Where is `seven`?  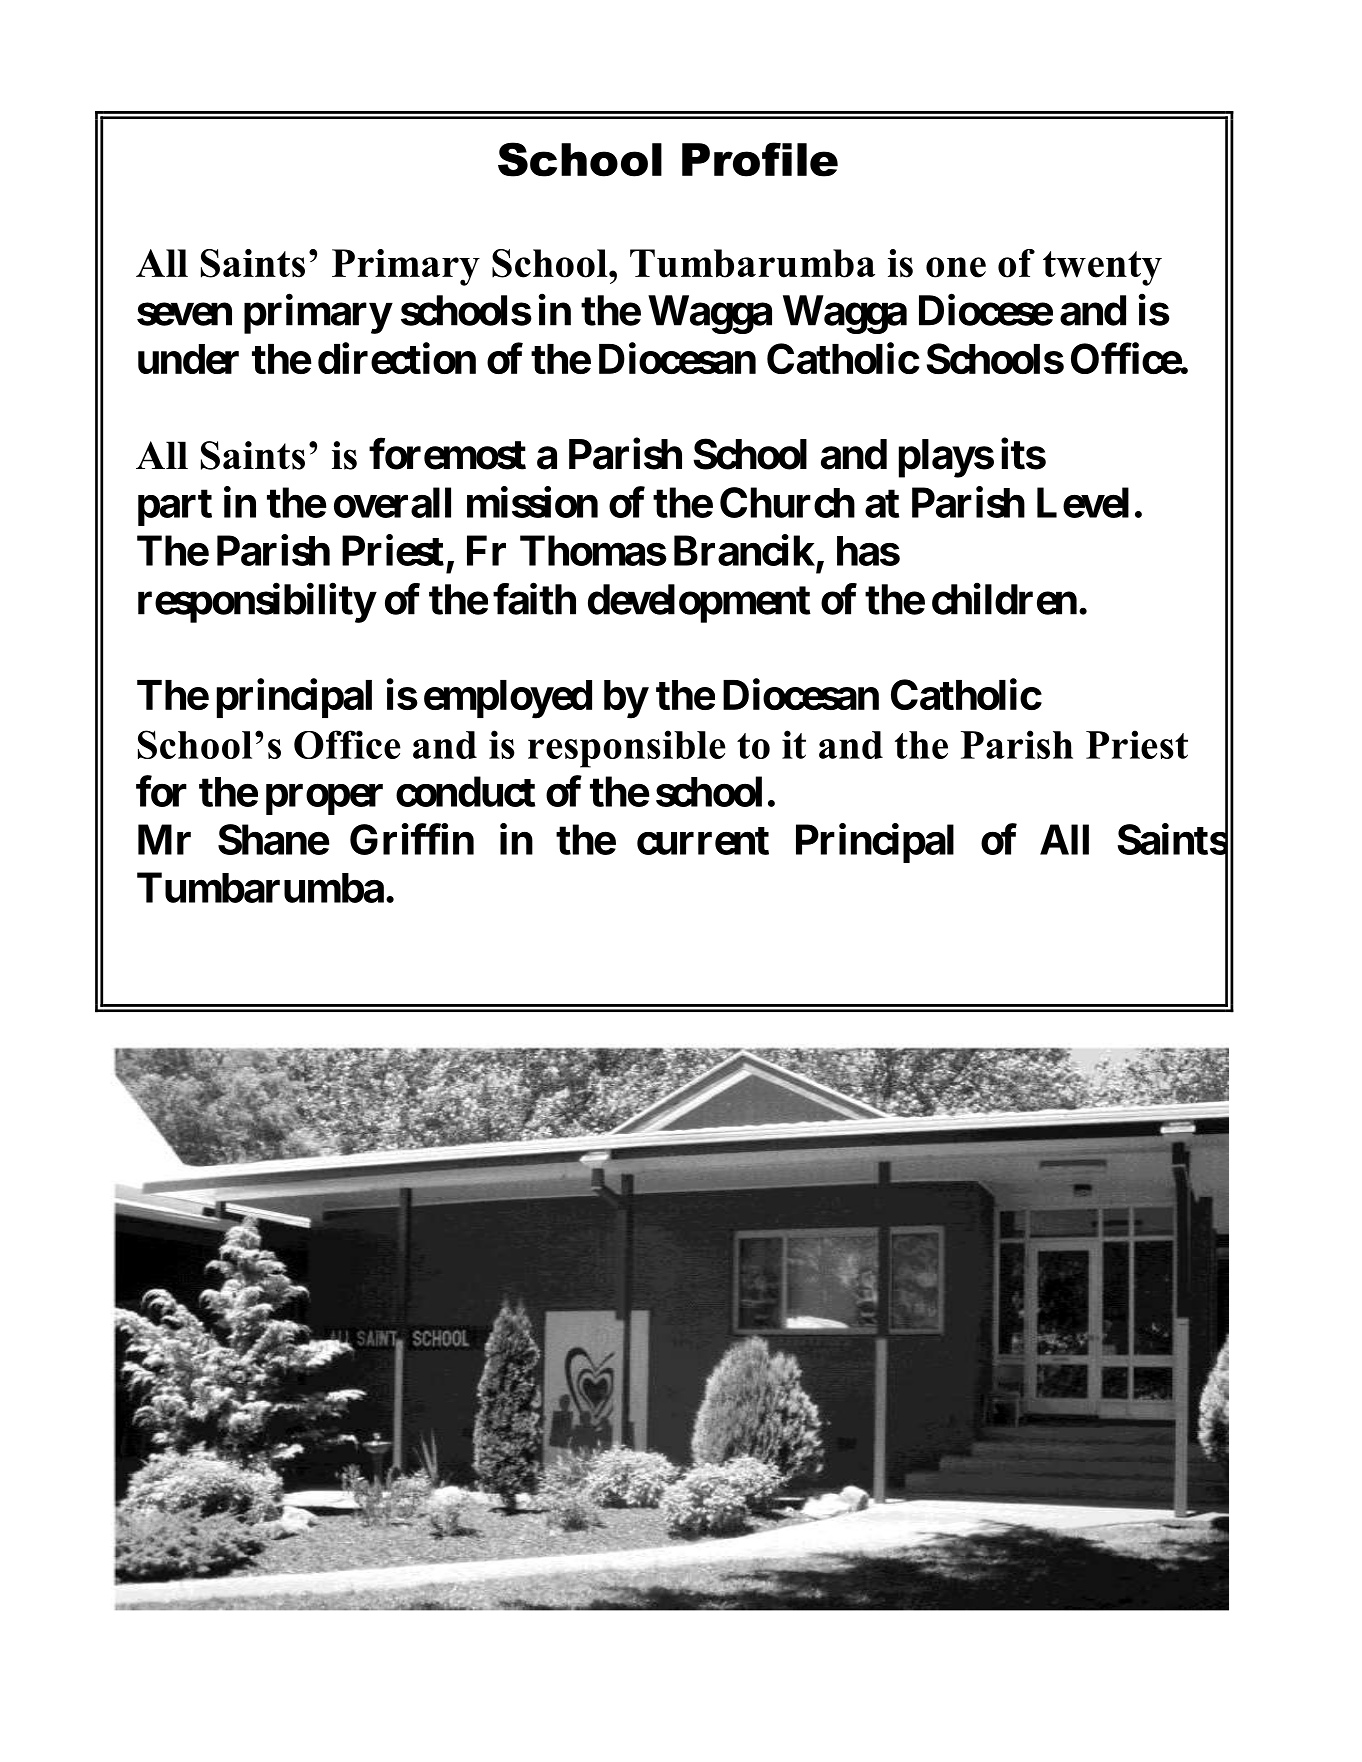
seven is located at coordinates (184, 314).
